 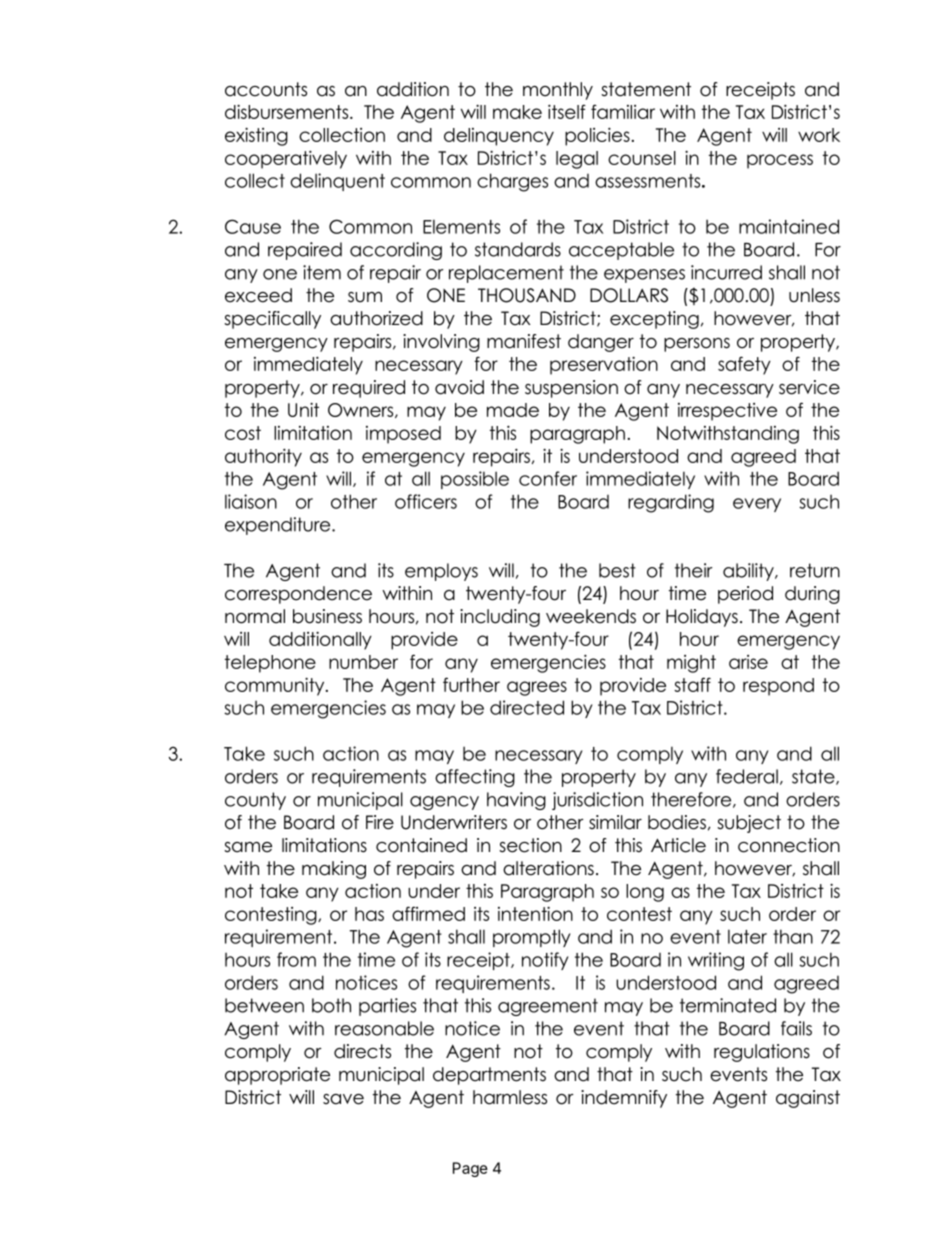 What do you see at coordinates (517, 112) in the page?
I see `make` at bounding box center [517, 112].
